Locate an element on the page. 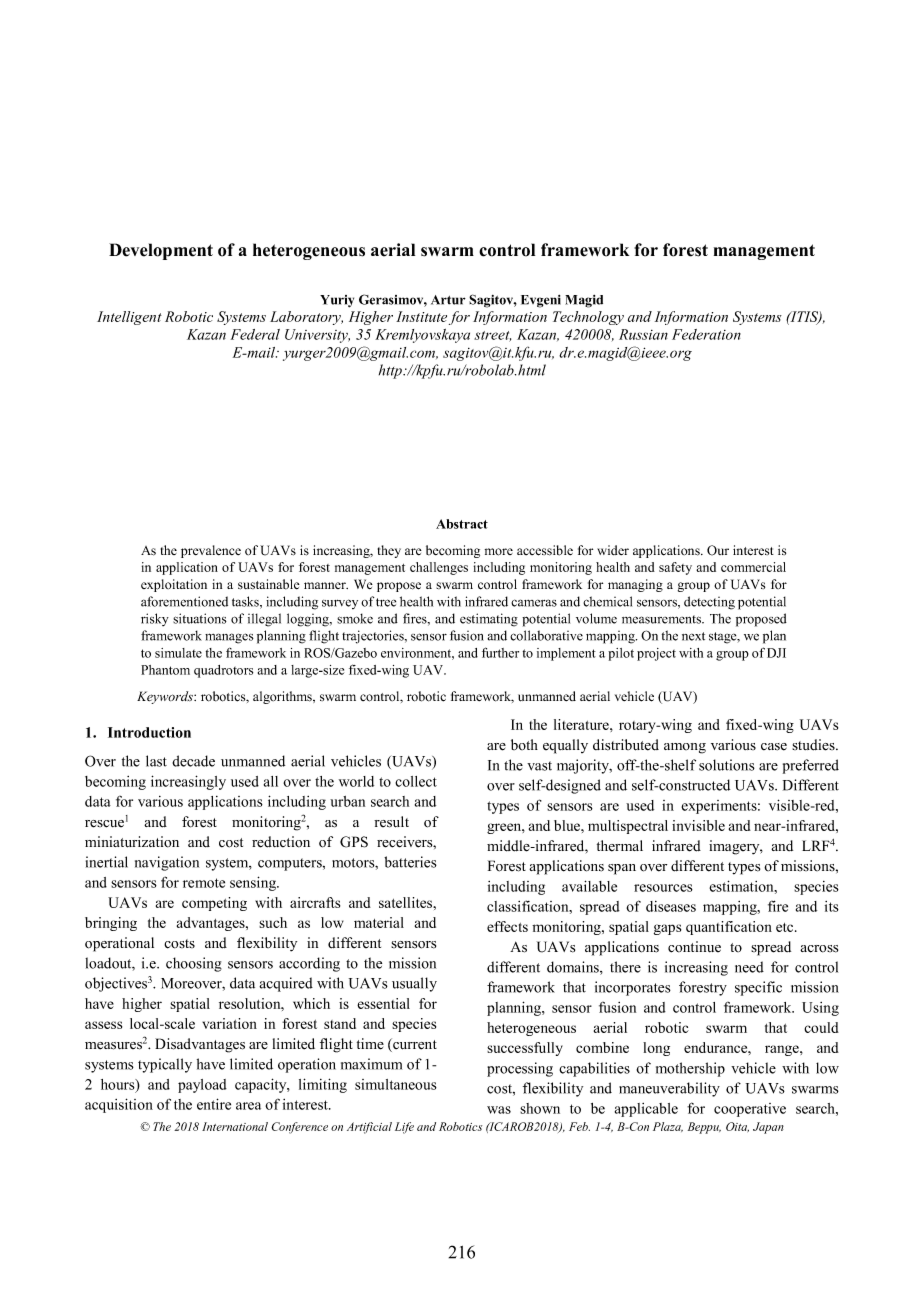 The width and height of the image is (924, 1308). entire is located at coordinates (214, 1104).
